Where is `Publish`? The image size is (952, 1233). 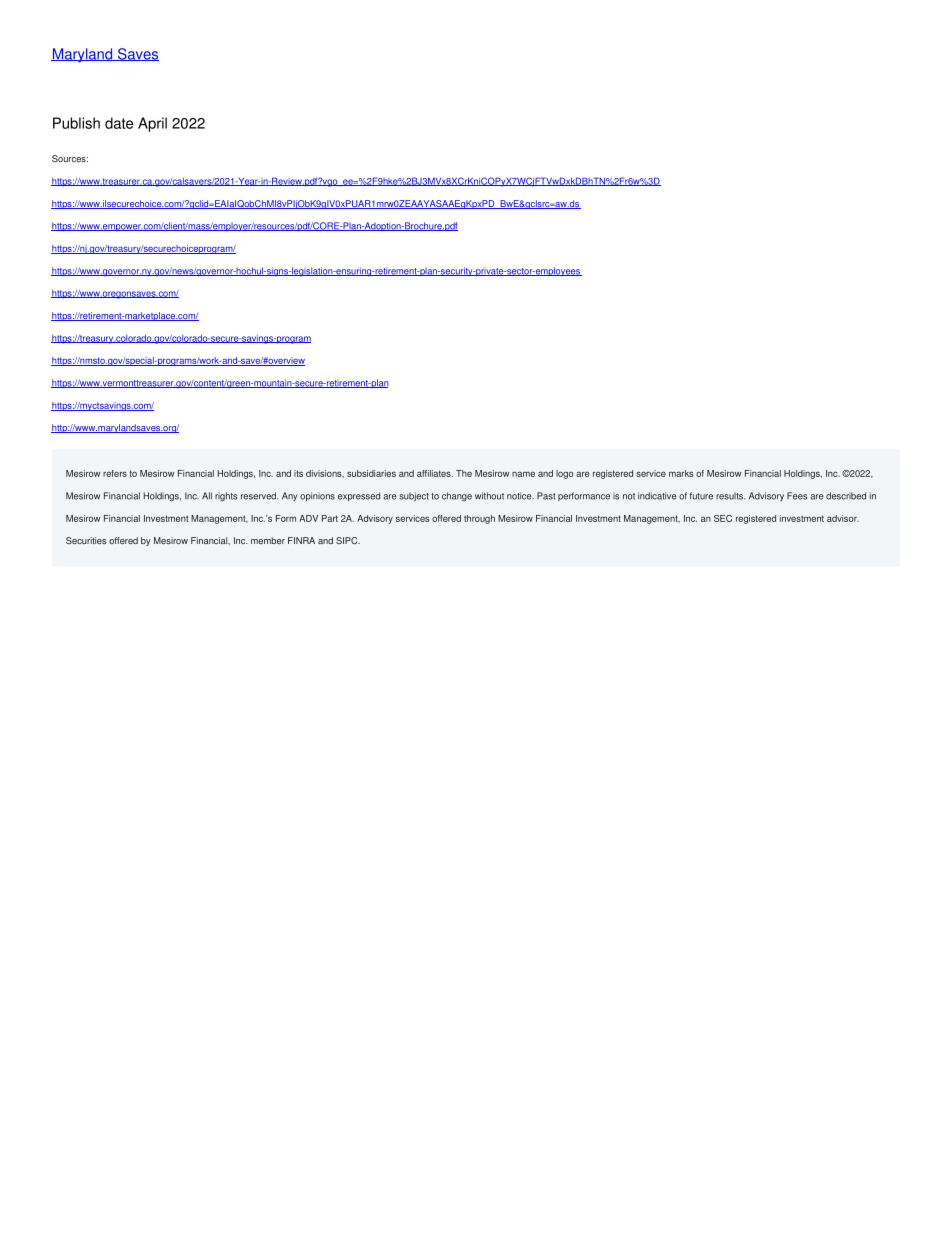 Publish is located at coordinates (76, 123).
